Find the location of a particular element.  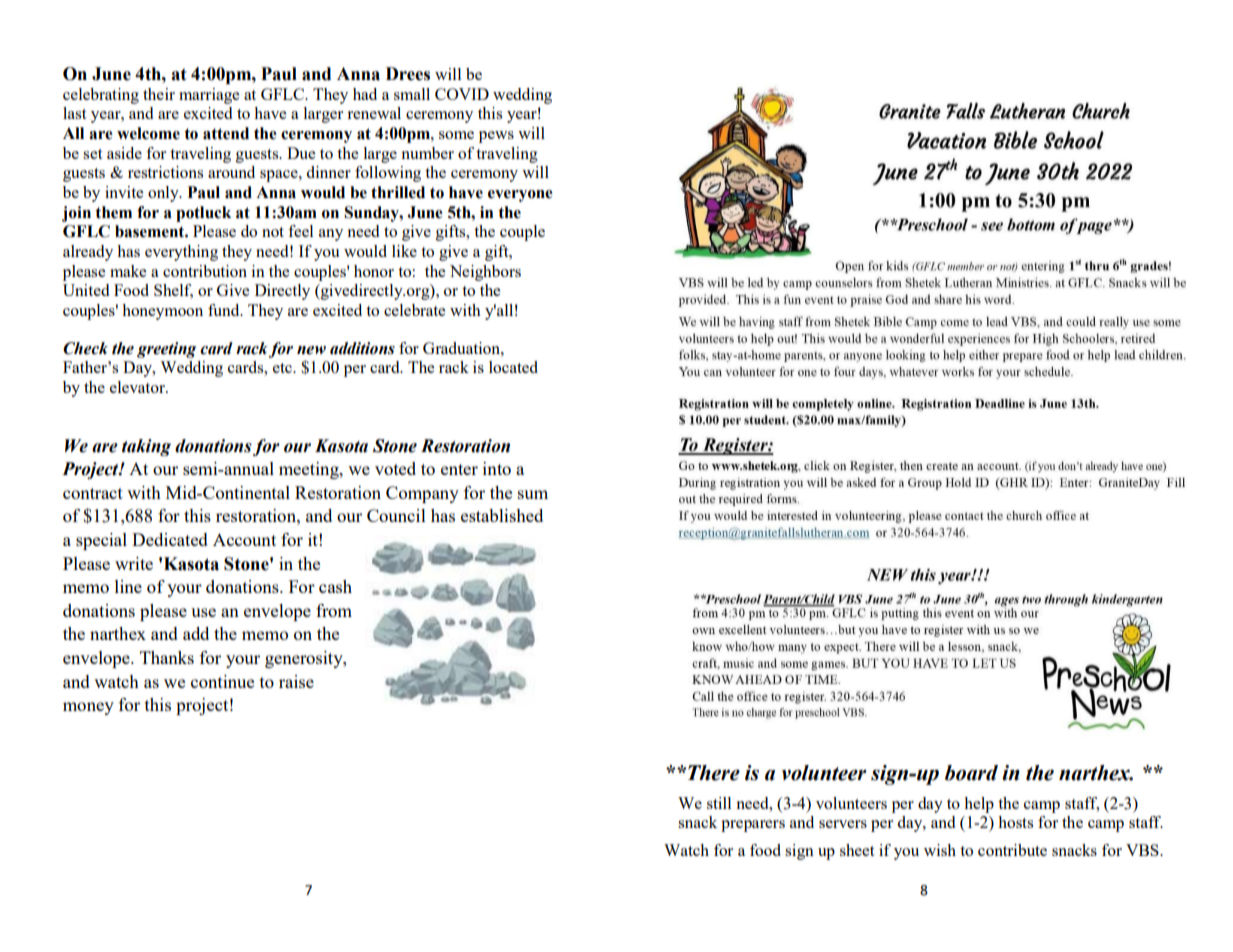

attend is located at coordinates (226, 133).
